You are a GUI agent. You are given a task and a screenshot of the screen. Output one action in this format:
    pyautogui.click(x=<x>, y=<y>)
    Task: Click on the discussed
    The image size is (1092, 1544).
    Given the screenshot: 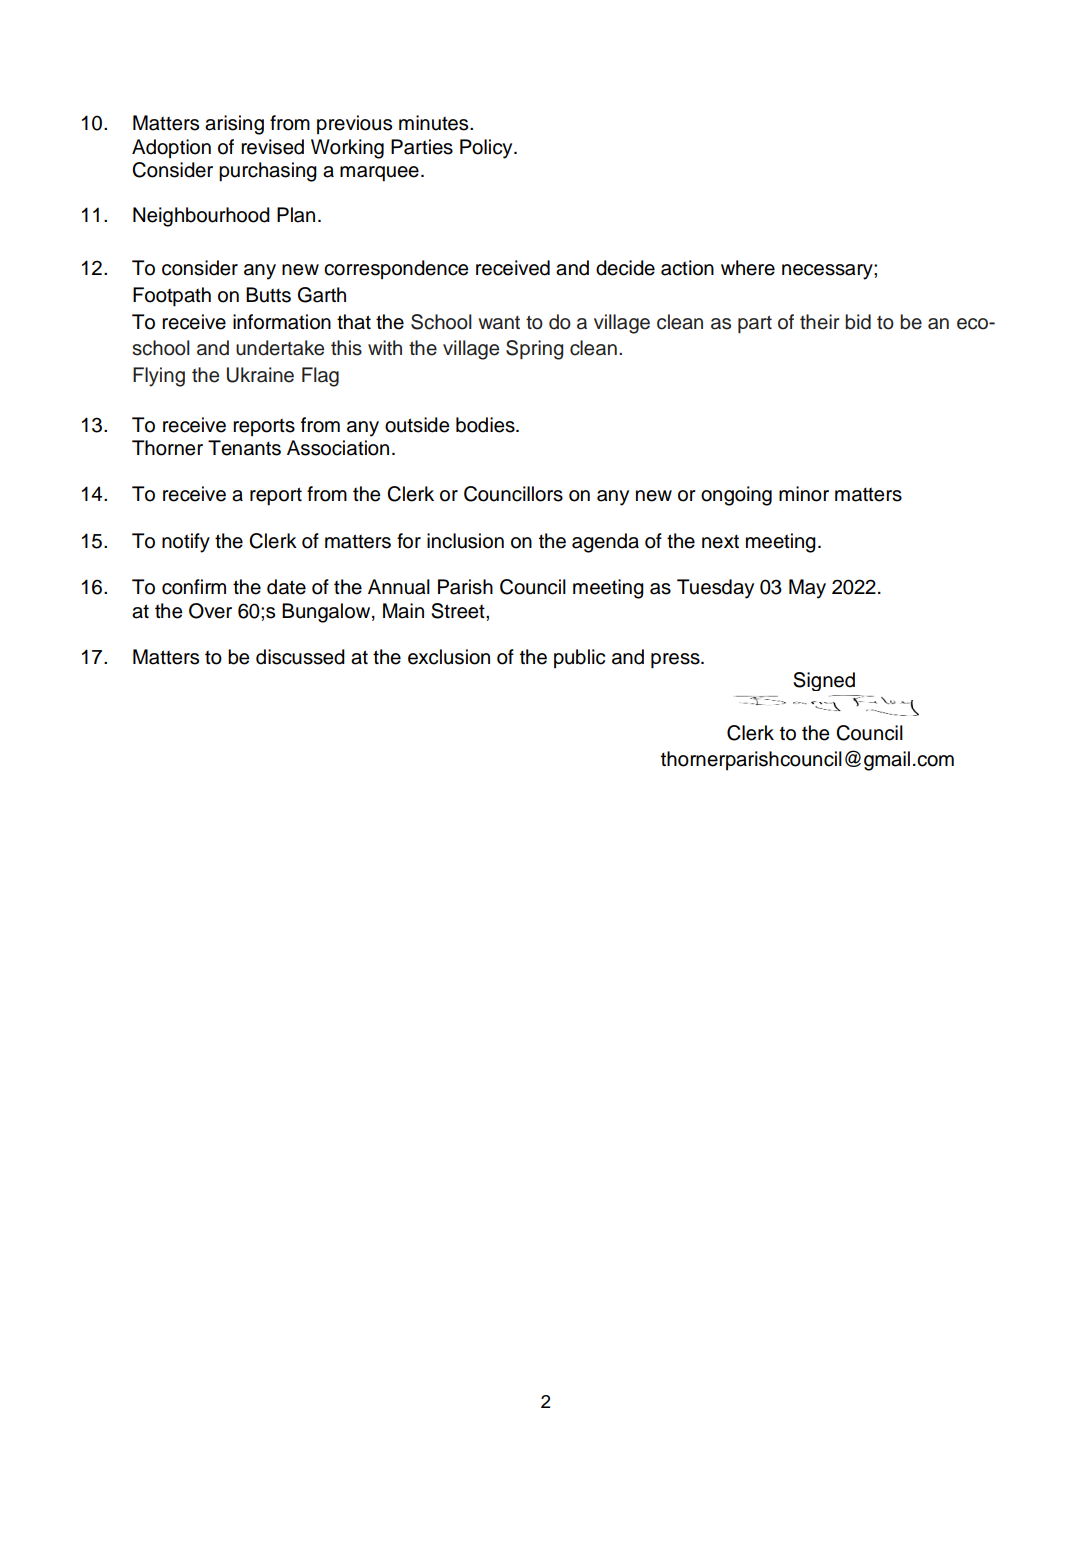 What is the action you would take?
    pyautogui.click(x=300, y=657)
